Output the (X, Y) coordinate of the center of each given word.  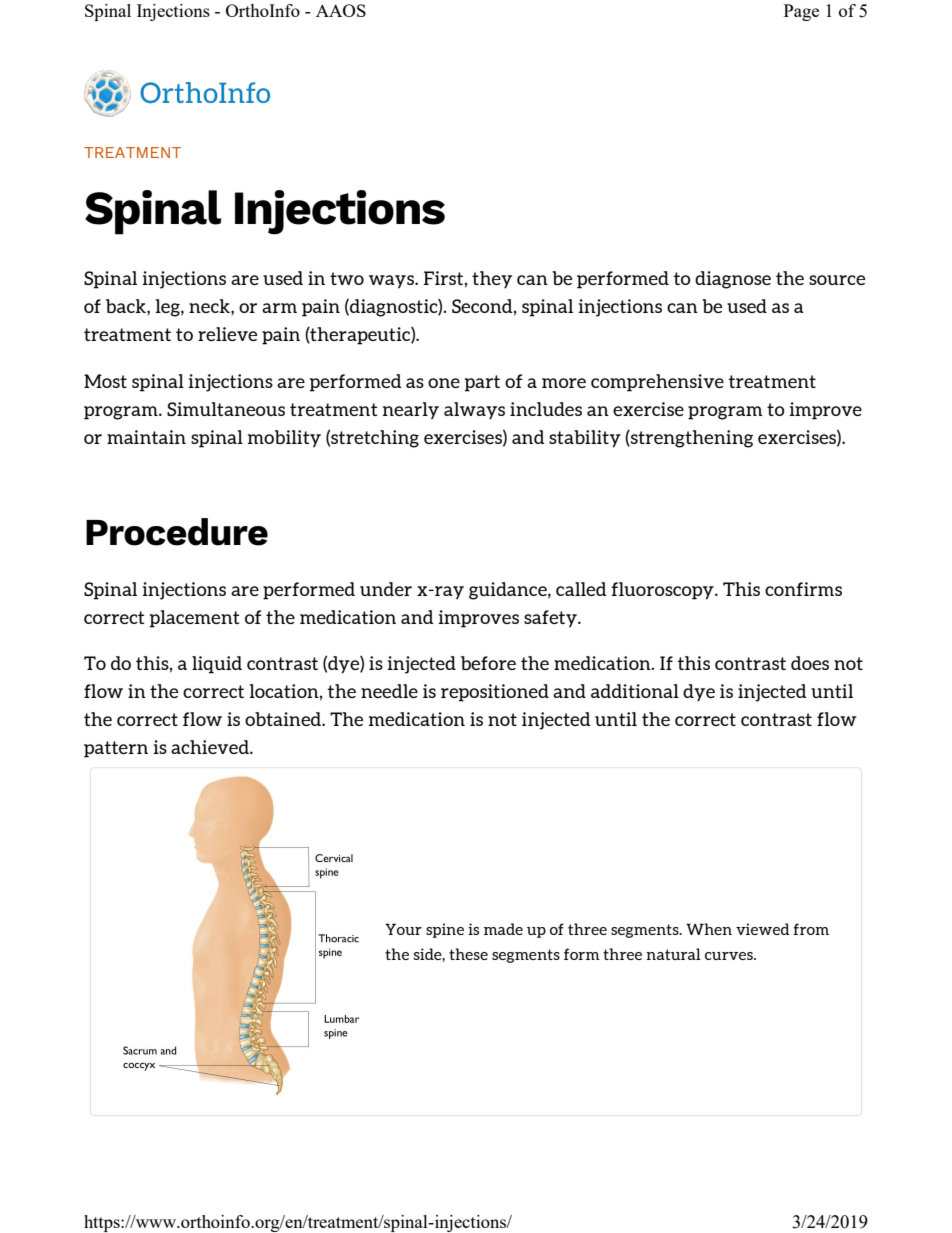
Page (801, 12)
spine (445, 930)
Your (403, 929)
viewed (762, 929)
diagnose (733, 280)
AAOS (341, 10)
